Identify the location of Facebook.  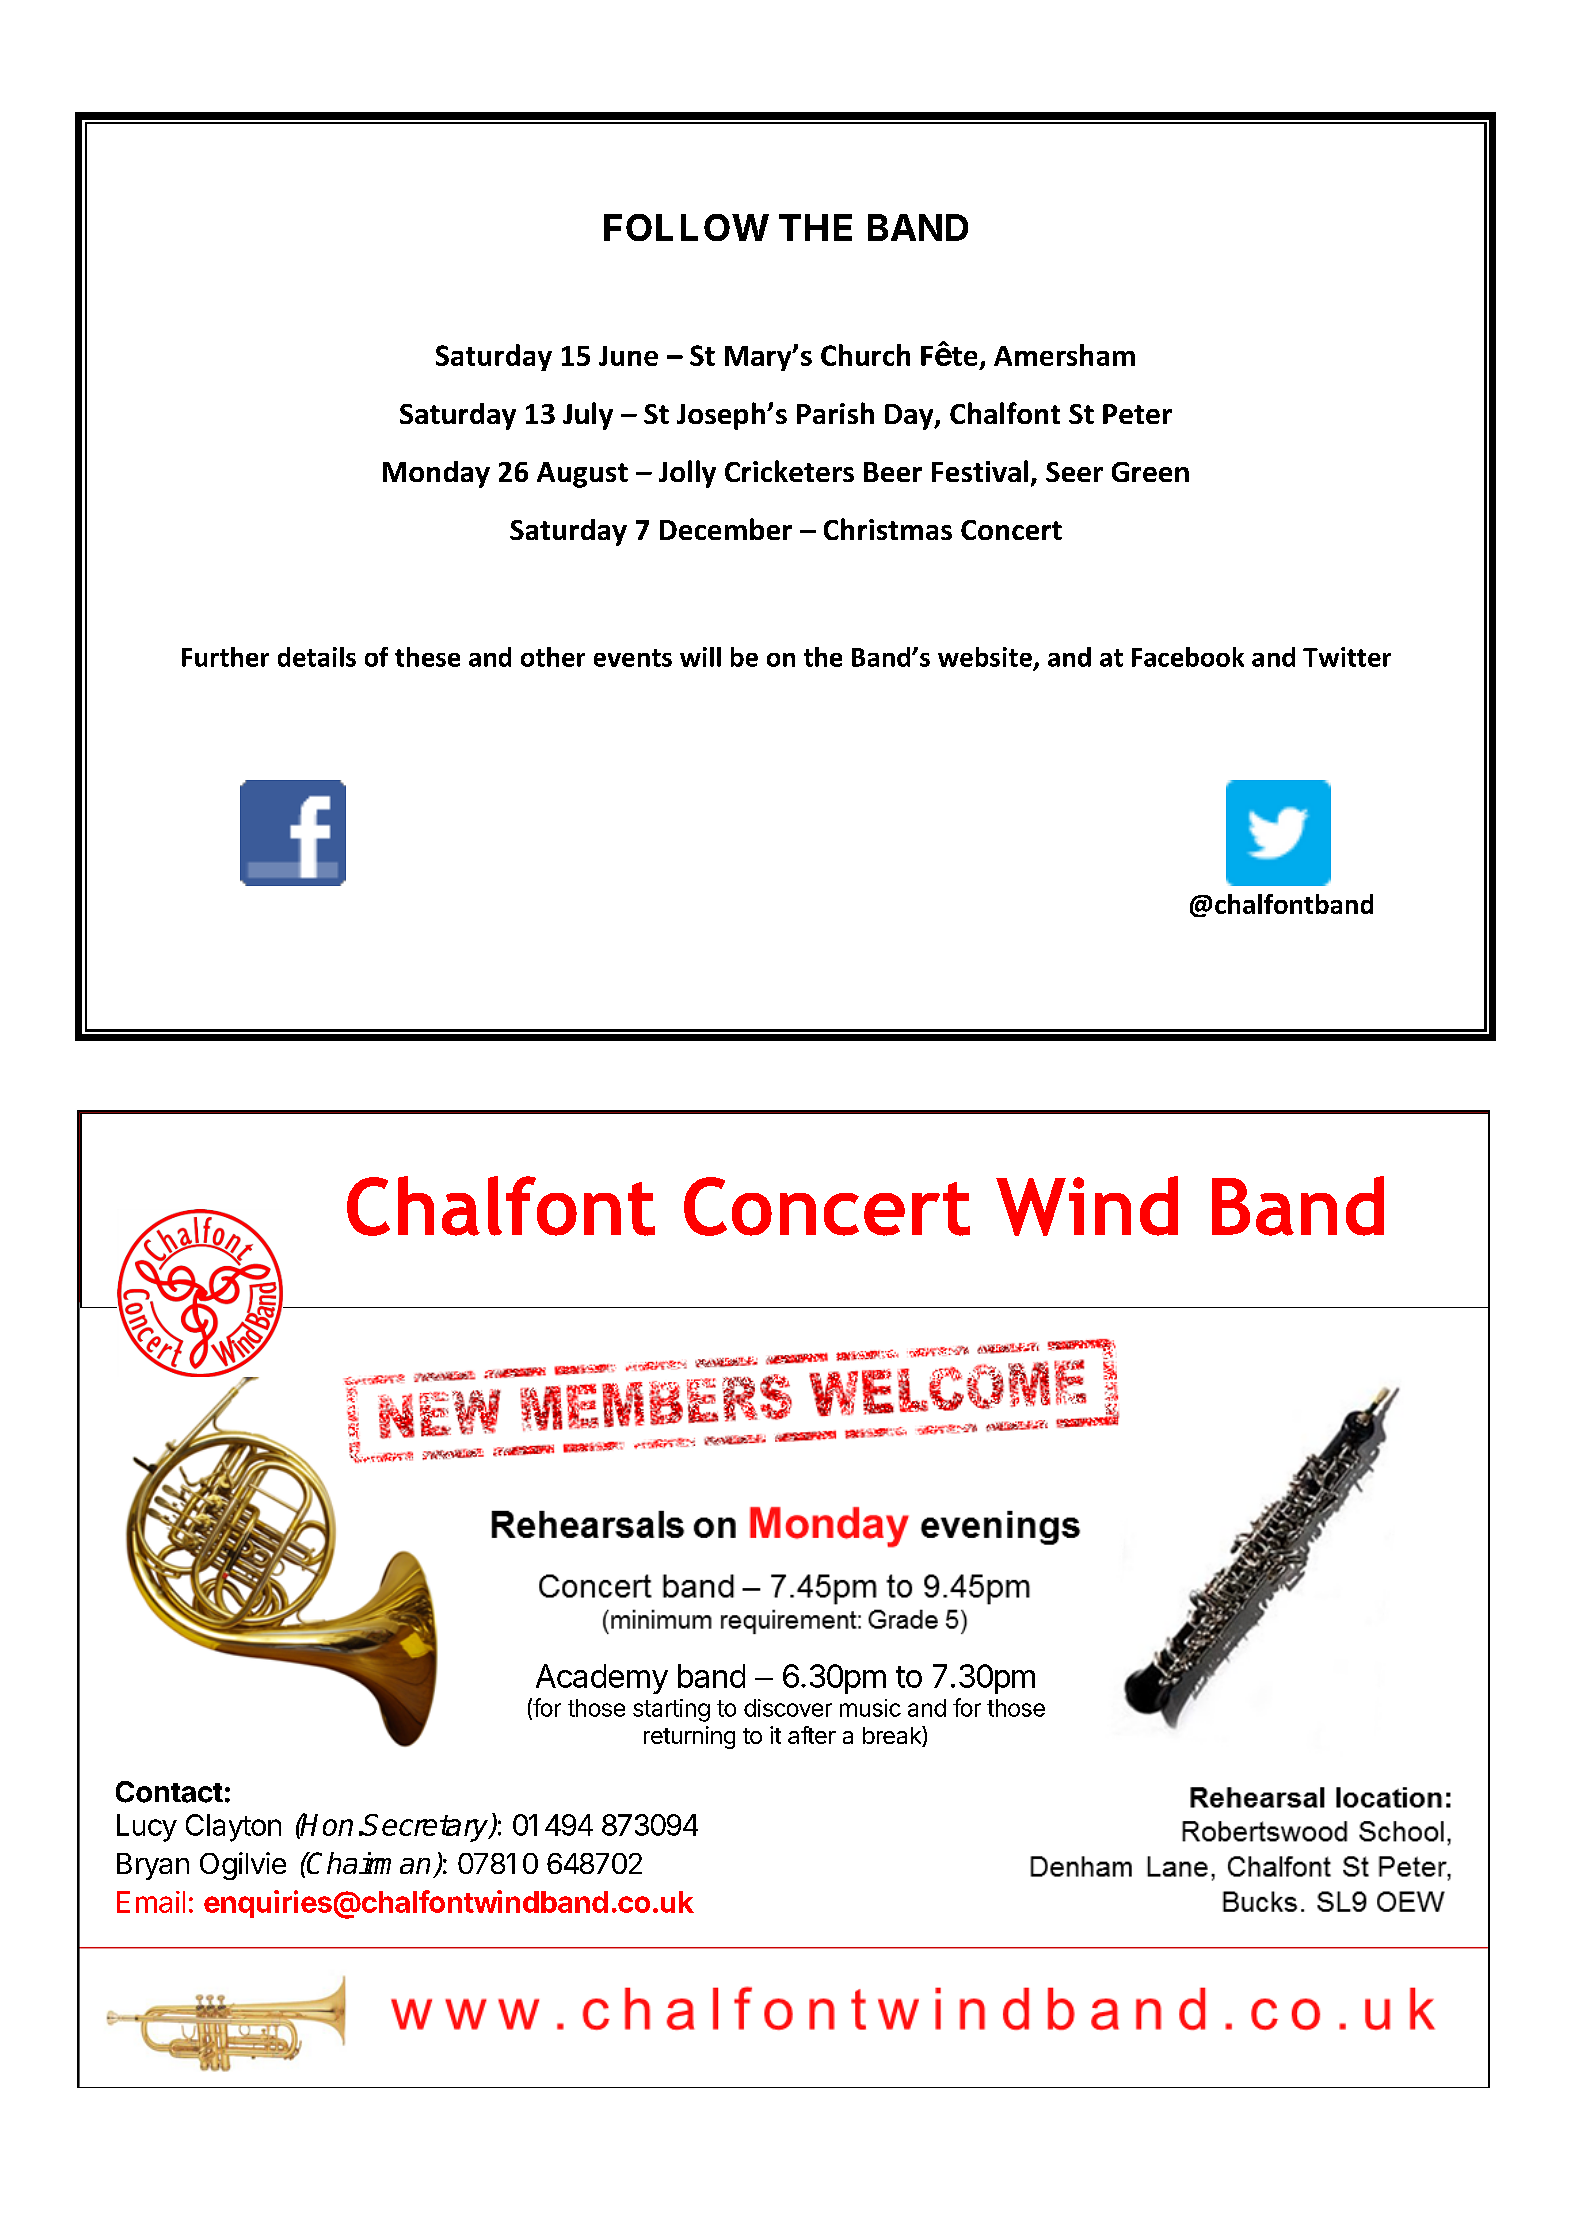
(1188, 657).
